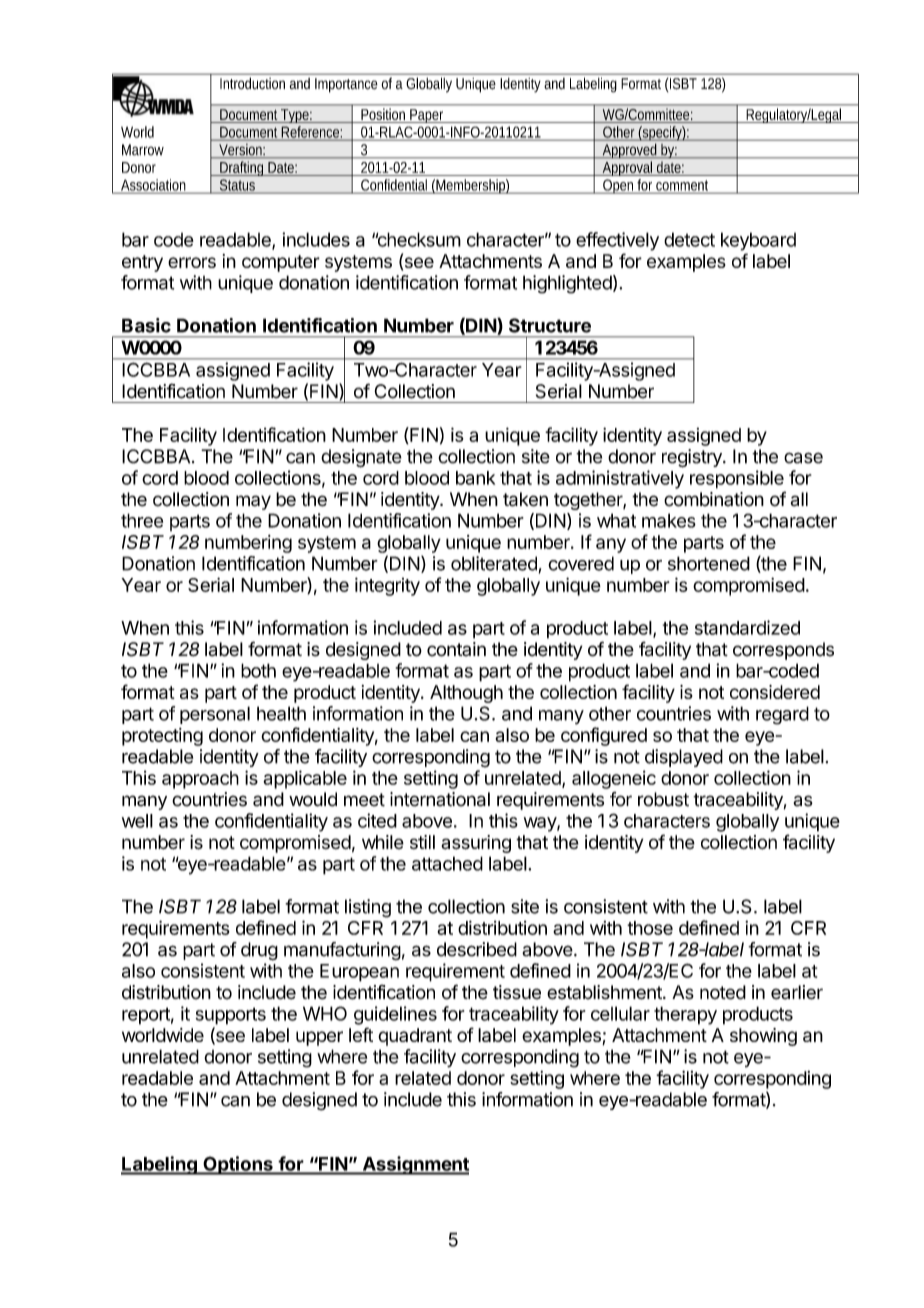 This document has height=1308, width=924. I want to click on both, so click(258, 670).
